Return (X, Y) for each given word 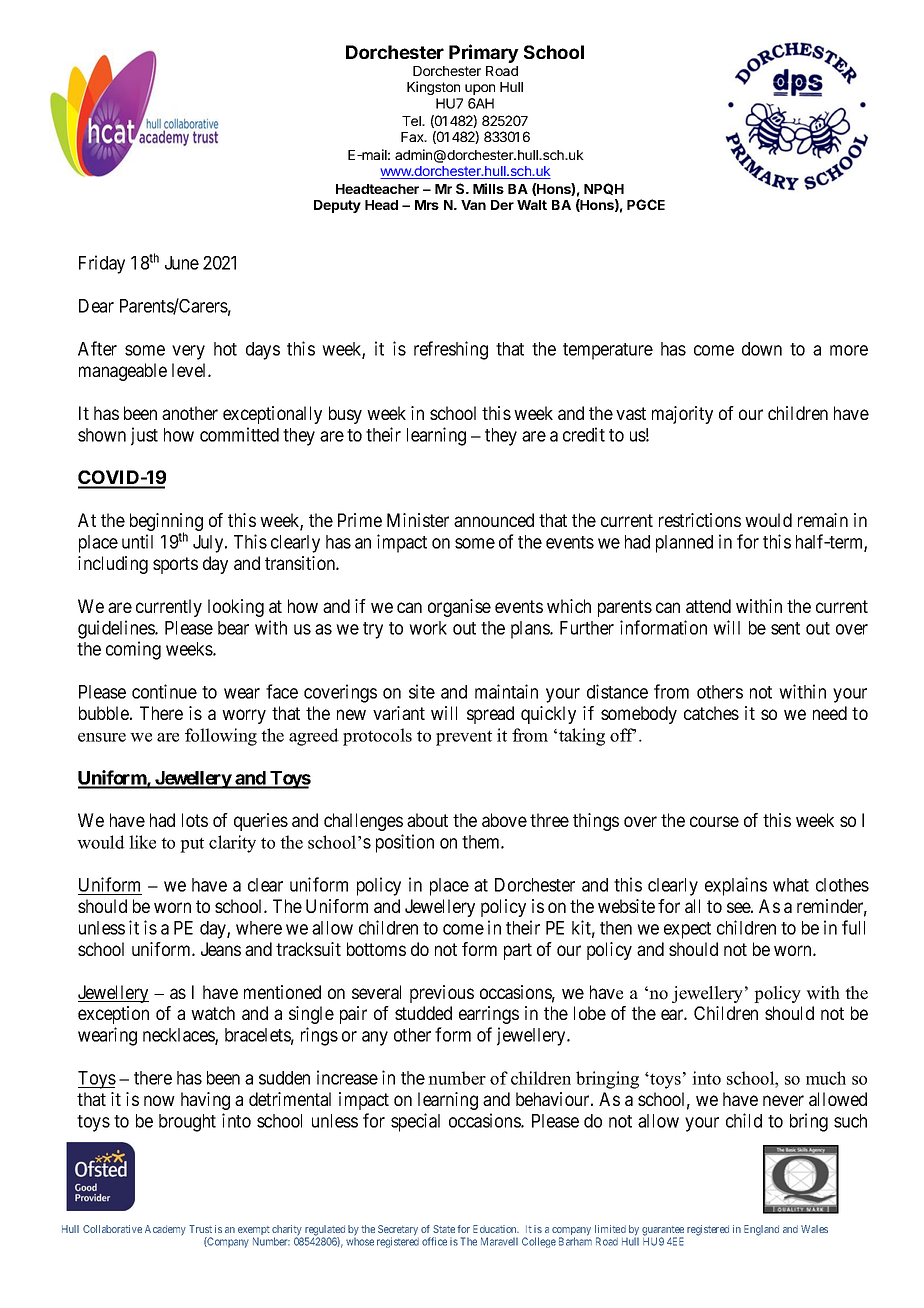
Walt (532, 205)
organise (459, 608)
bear (233, 628)
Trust (200, 1229)
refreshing (451, 350)
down (762, 349)
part (518, 951)
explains (736, 886)
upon (480, 89)
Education (496, 1229)
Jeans (221, 949)
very (188, 352)
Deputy (337, 206)
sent (785, 628)
